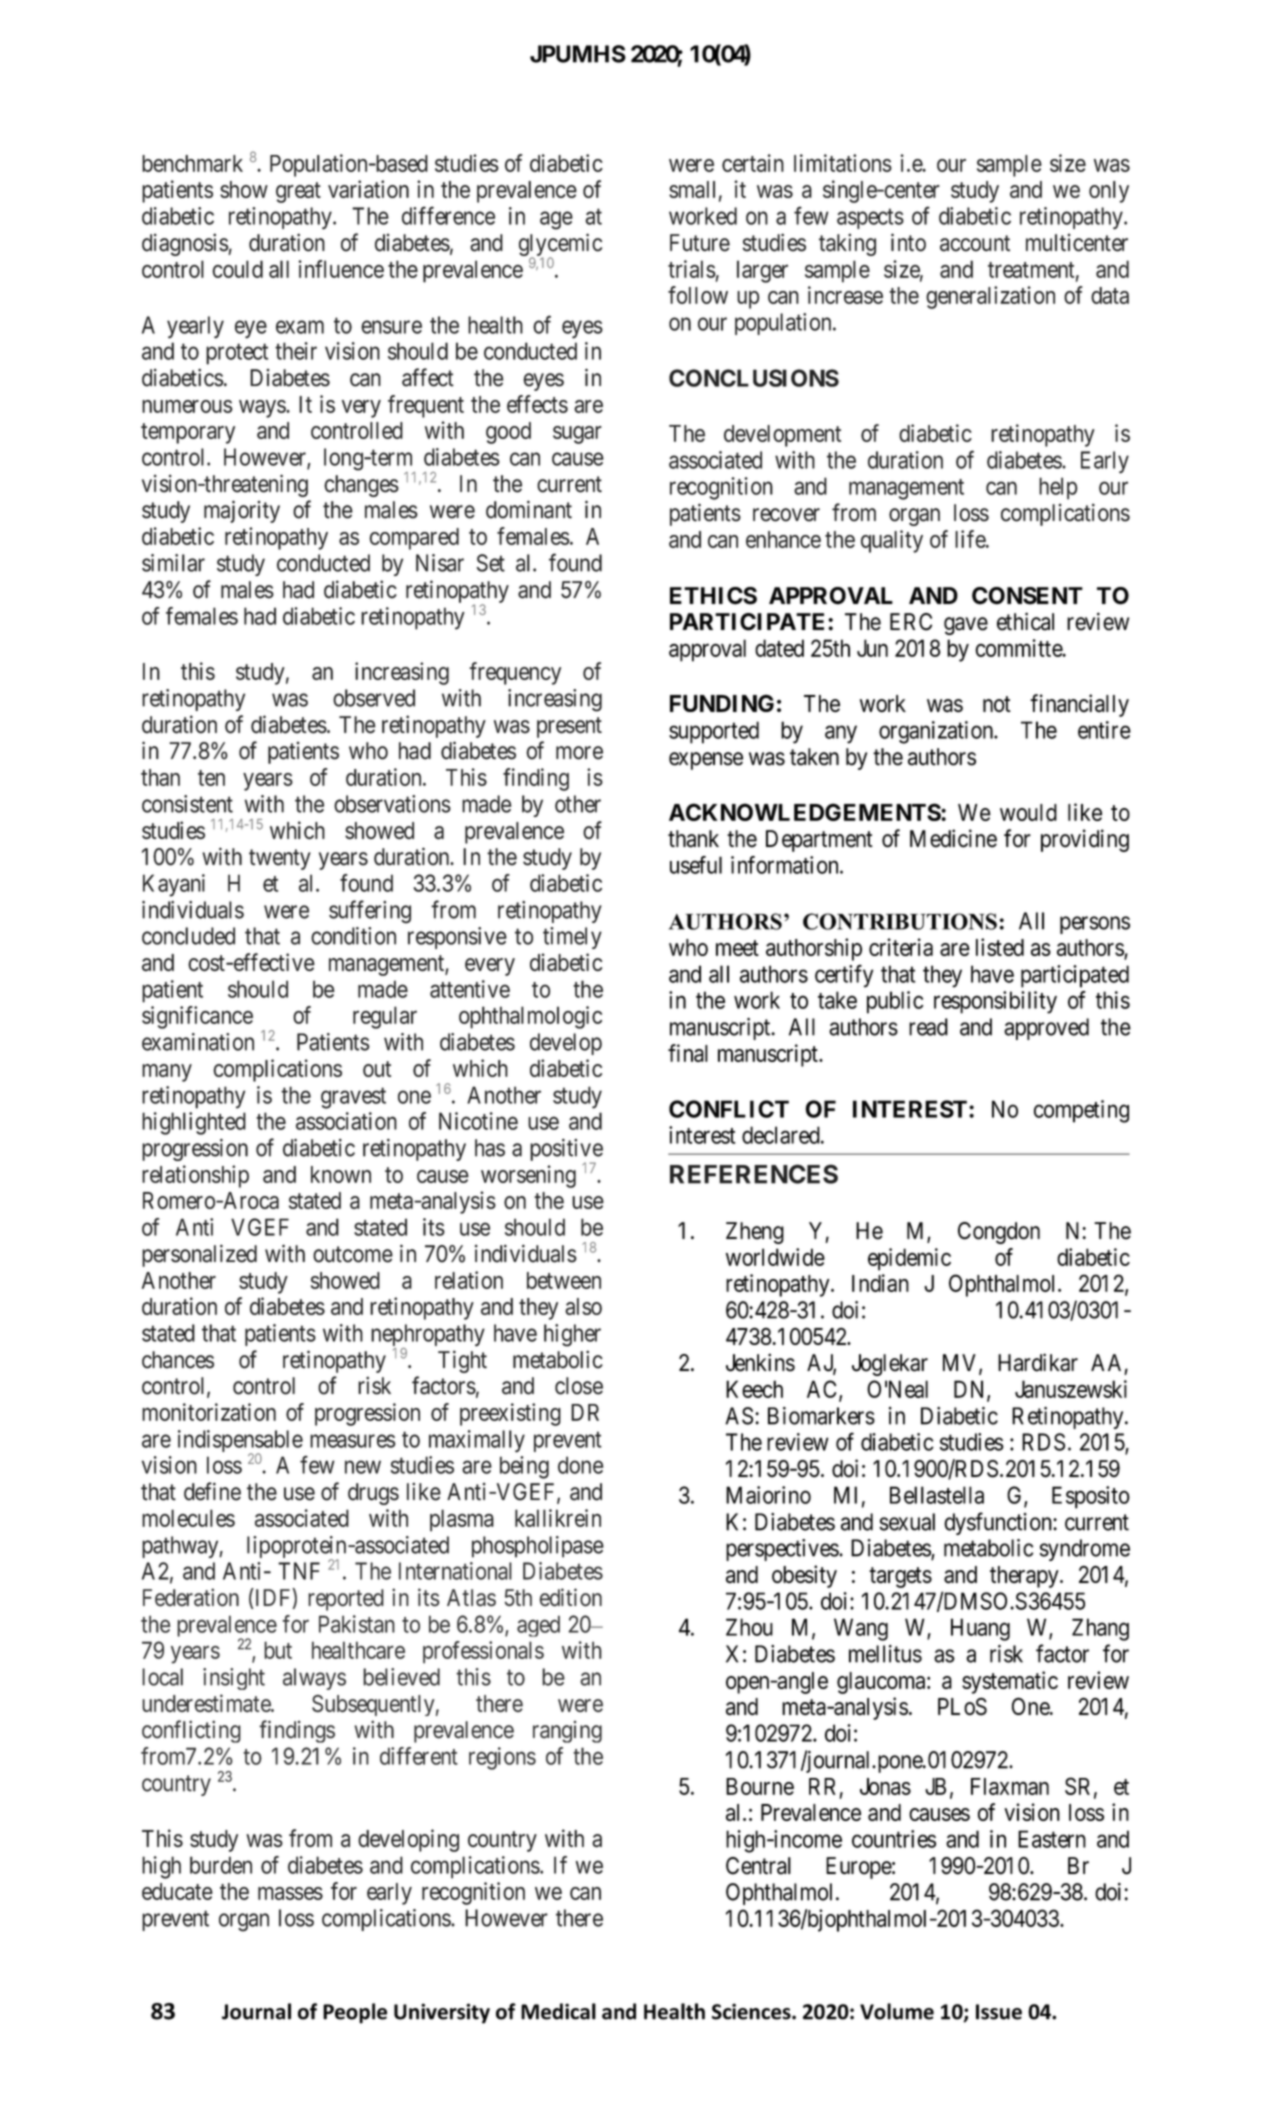 This image has width=1280, height=2108. I want to click on FUNDING, so click(722, 703).
